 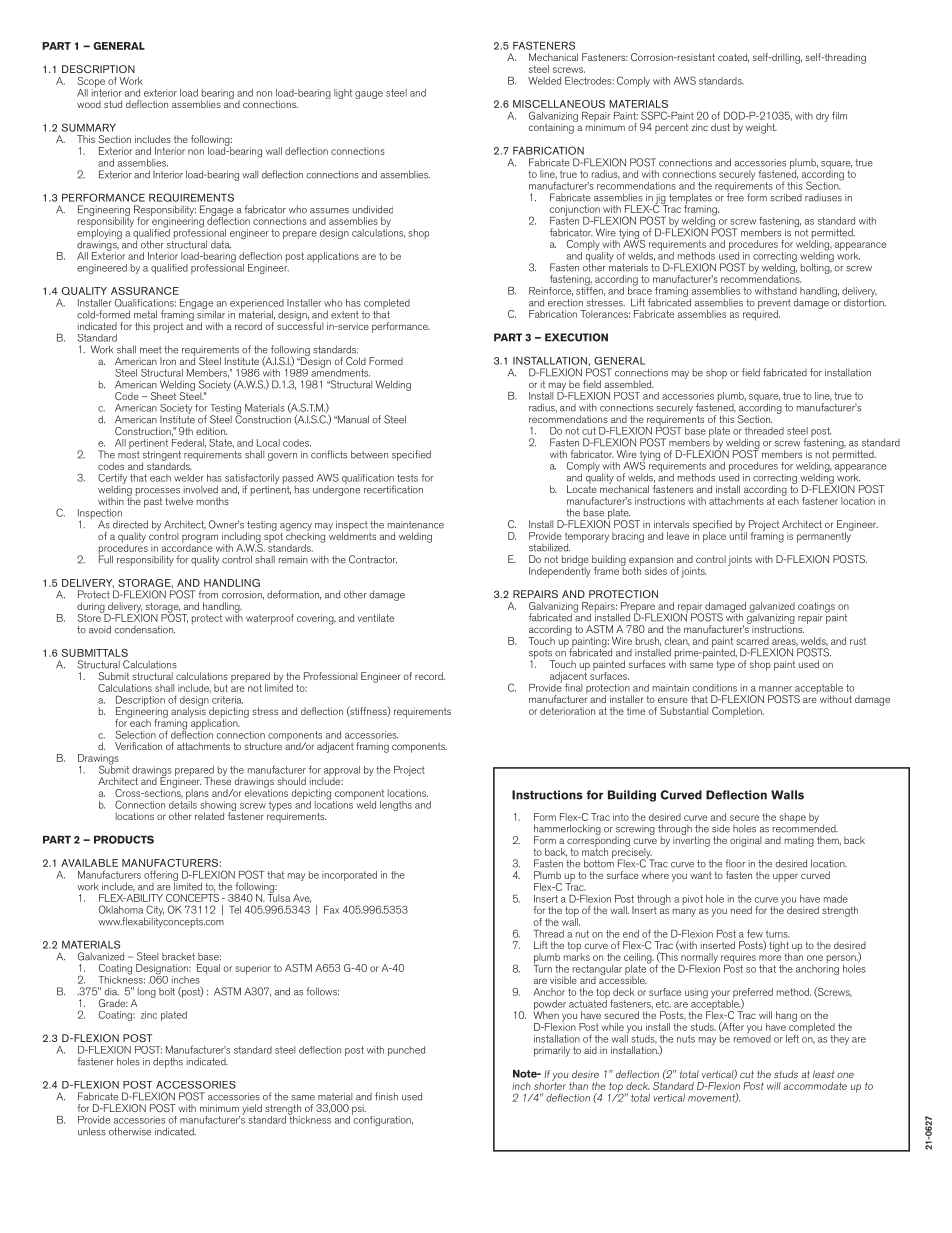 I want to click on wood, so click(x=89, y=104).
